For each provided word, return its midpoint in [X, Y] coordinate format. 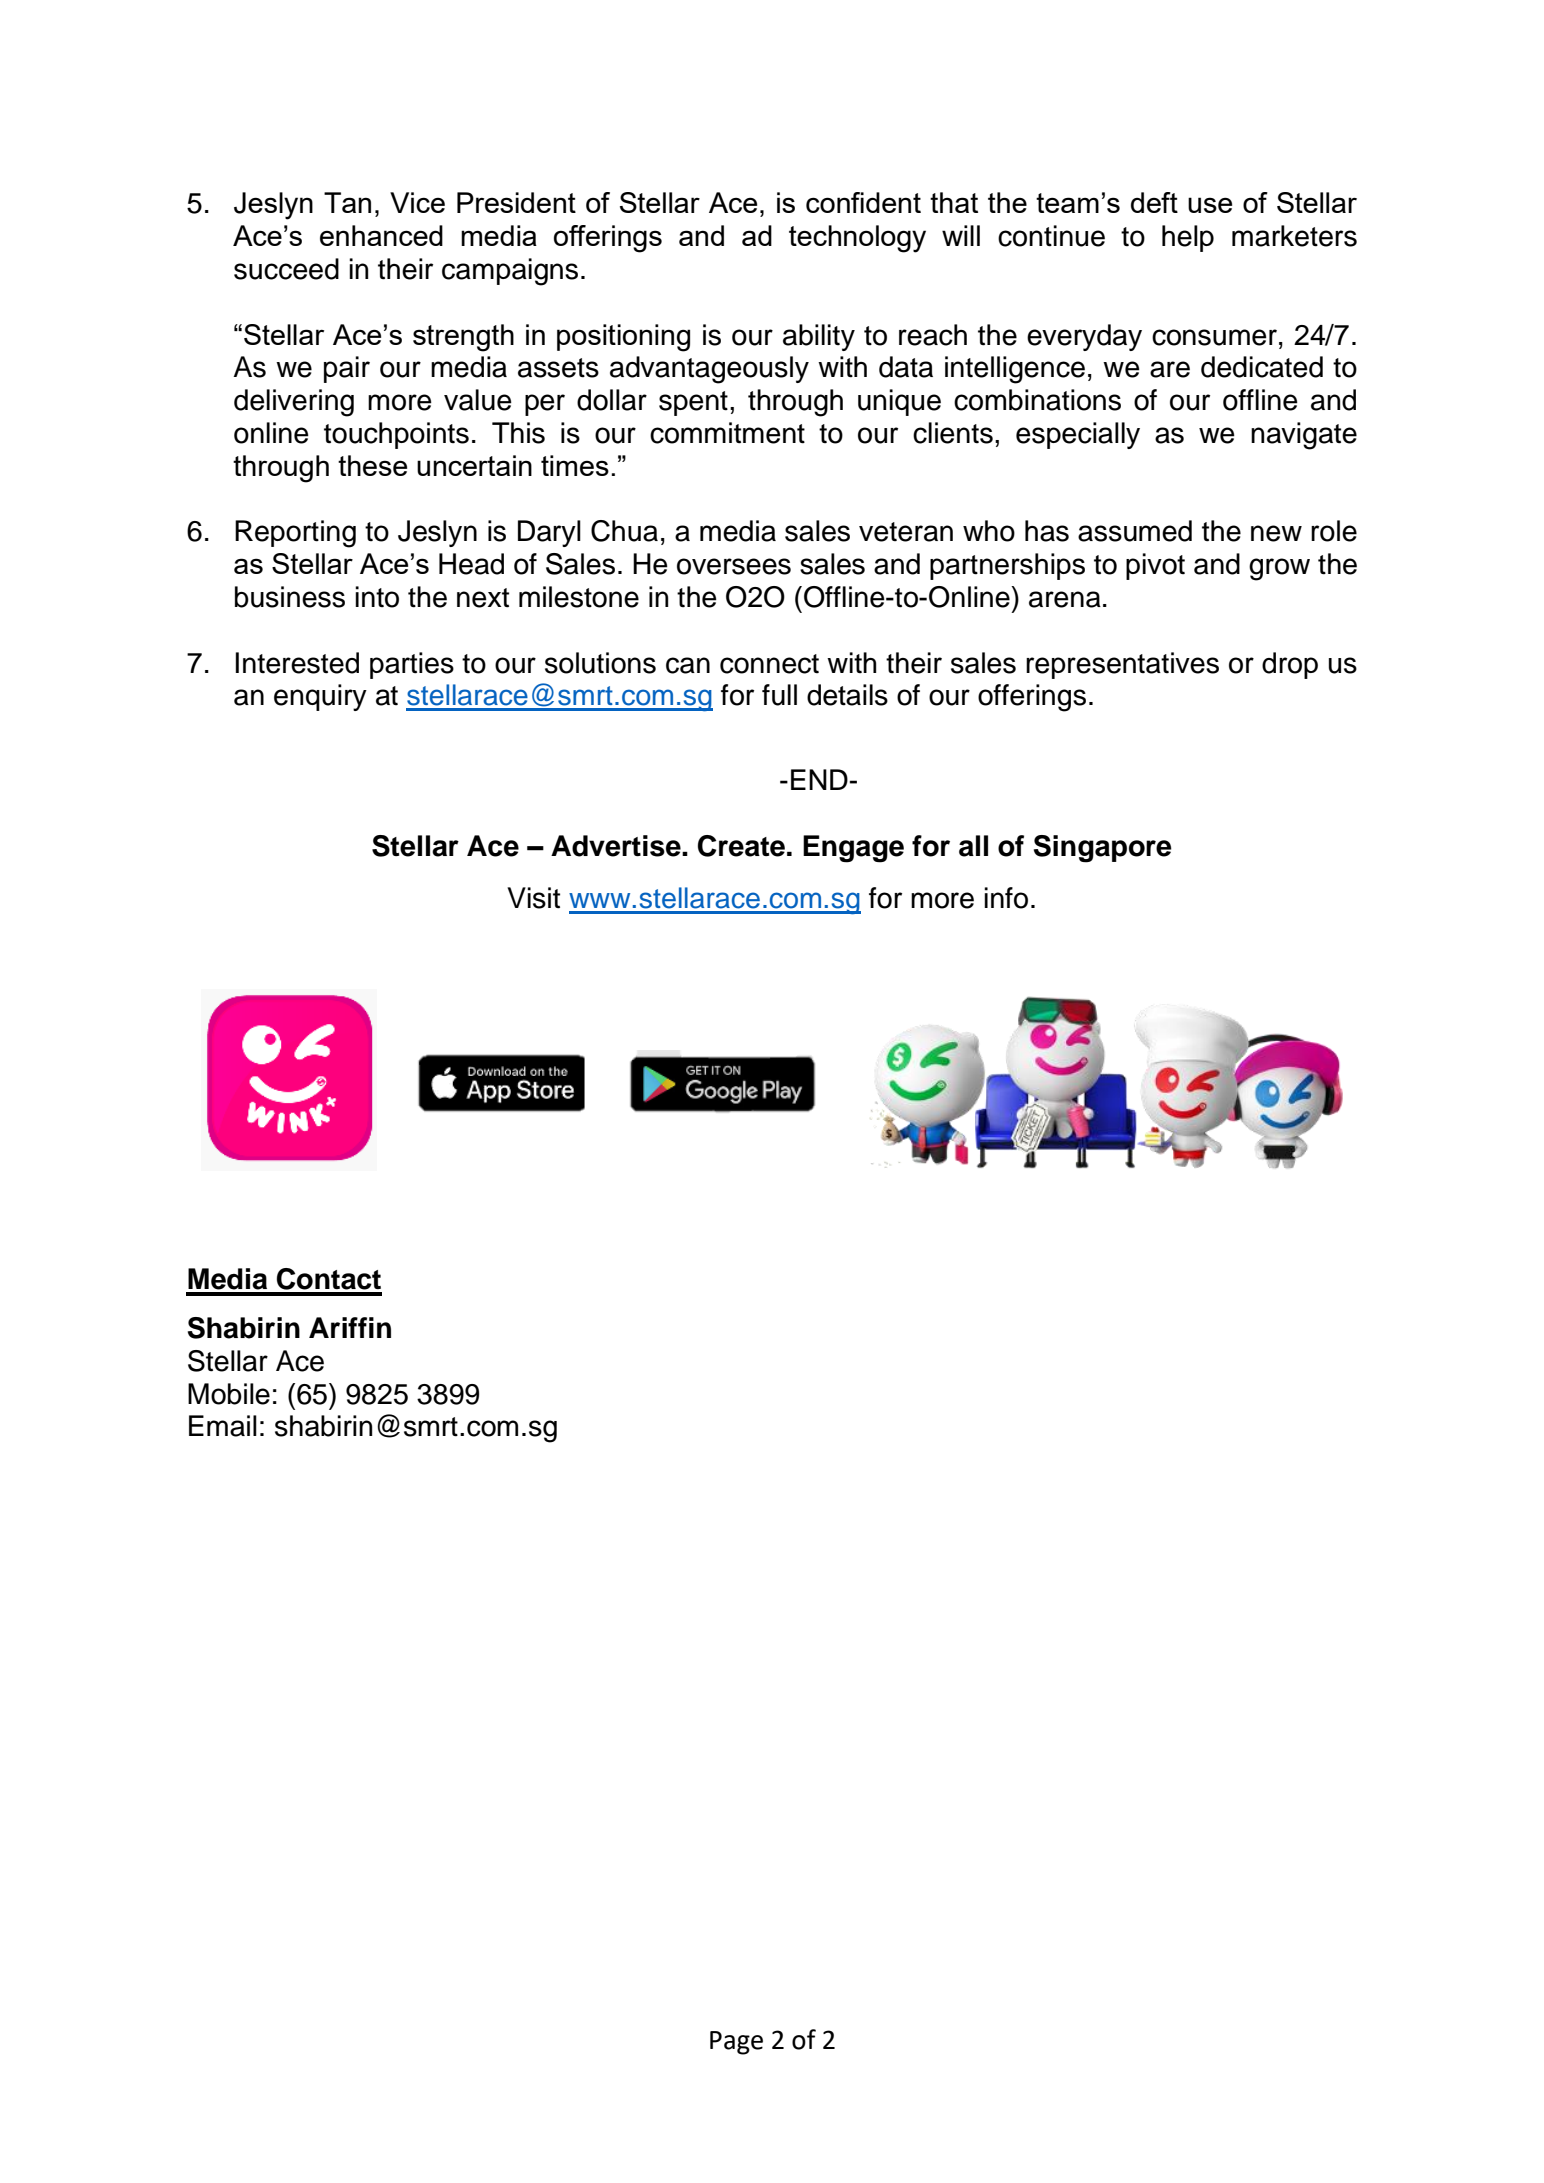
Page [736, 2043]
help [1188, 238]
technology [857, 239]
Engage [853, 849]
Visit [533, 898]
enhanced [381, 235]
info [1006, 898]
